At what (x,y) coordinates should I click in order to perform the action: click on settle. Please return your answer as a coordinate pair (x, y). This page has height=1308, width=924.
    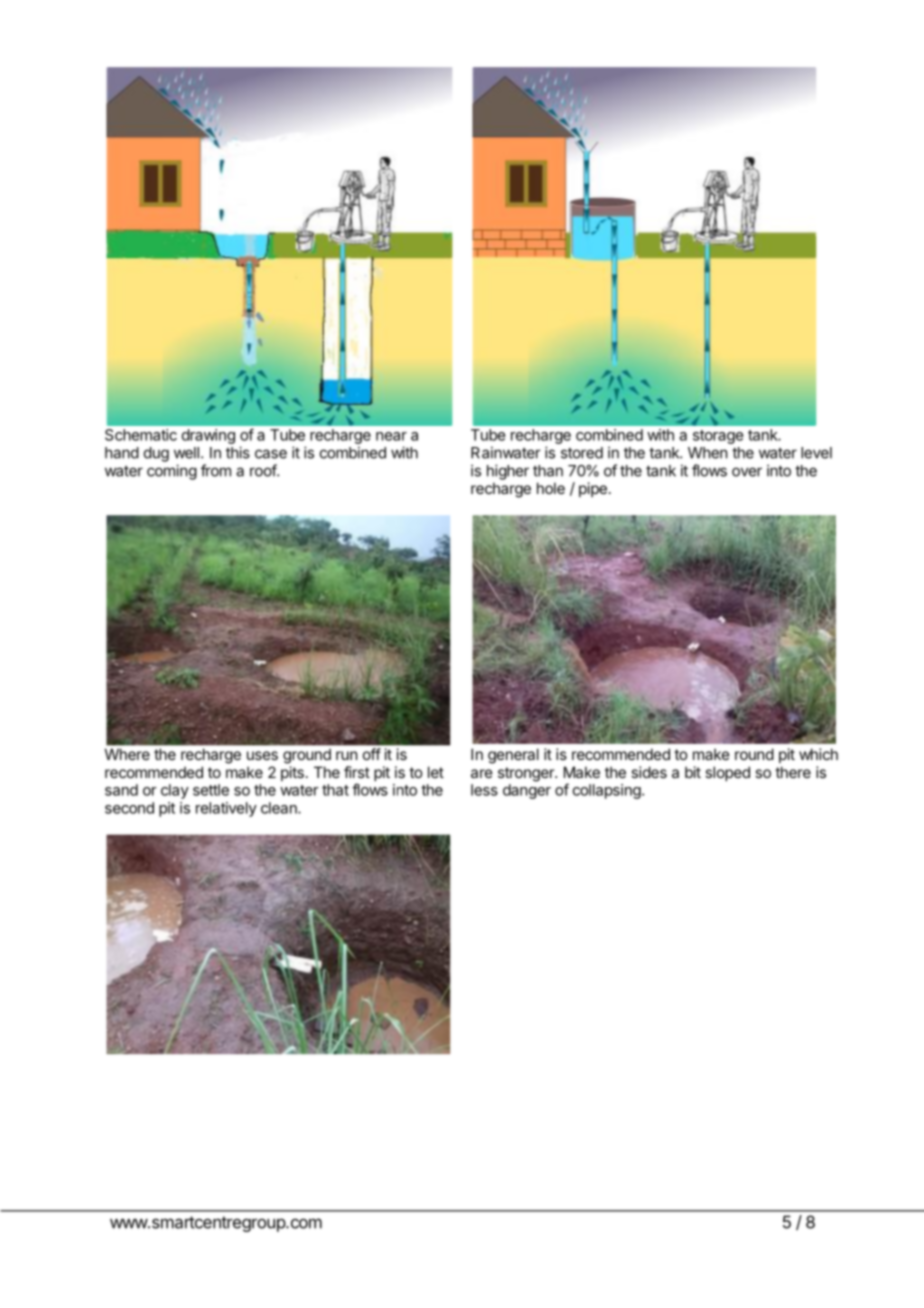
    Looking at the image, I should click on (211, 790).
